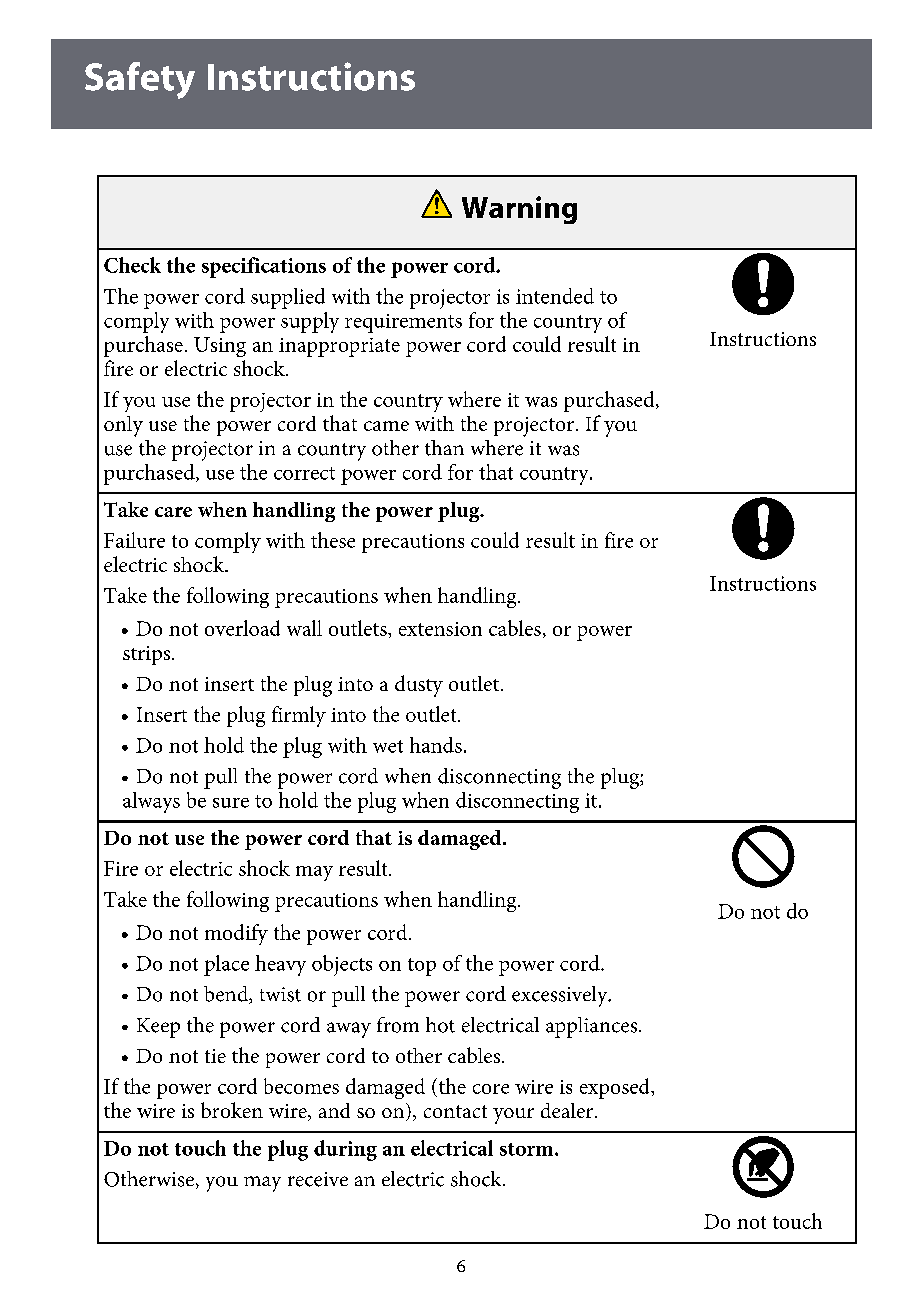  Describe the element at coordinates (519, 210) in the screenshot. I see `Warning` at that location.
